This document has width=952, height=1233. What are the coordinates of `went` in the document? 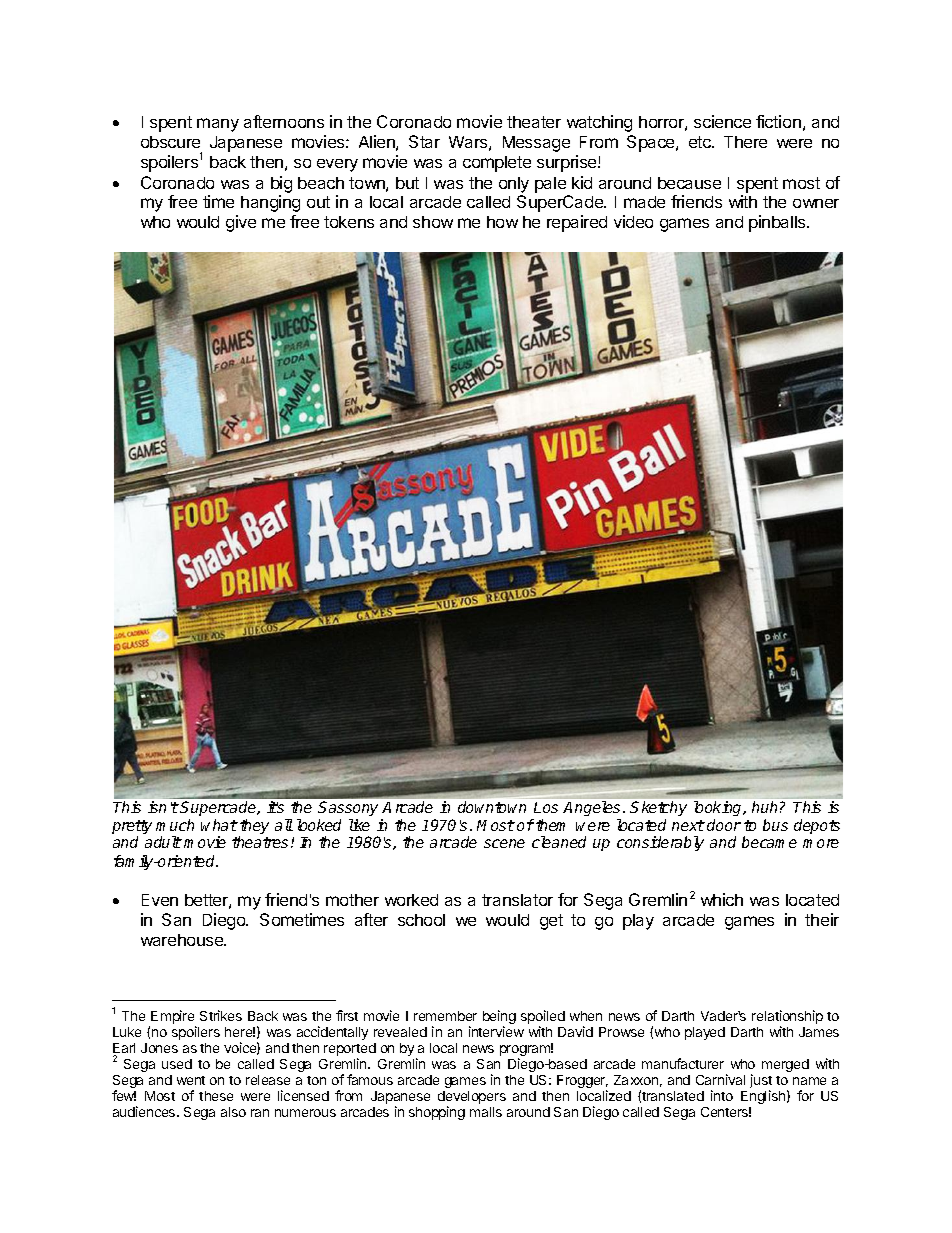 It's located at (191, 1080).
